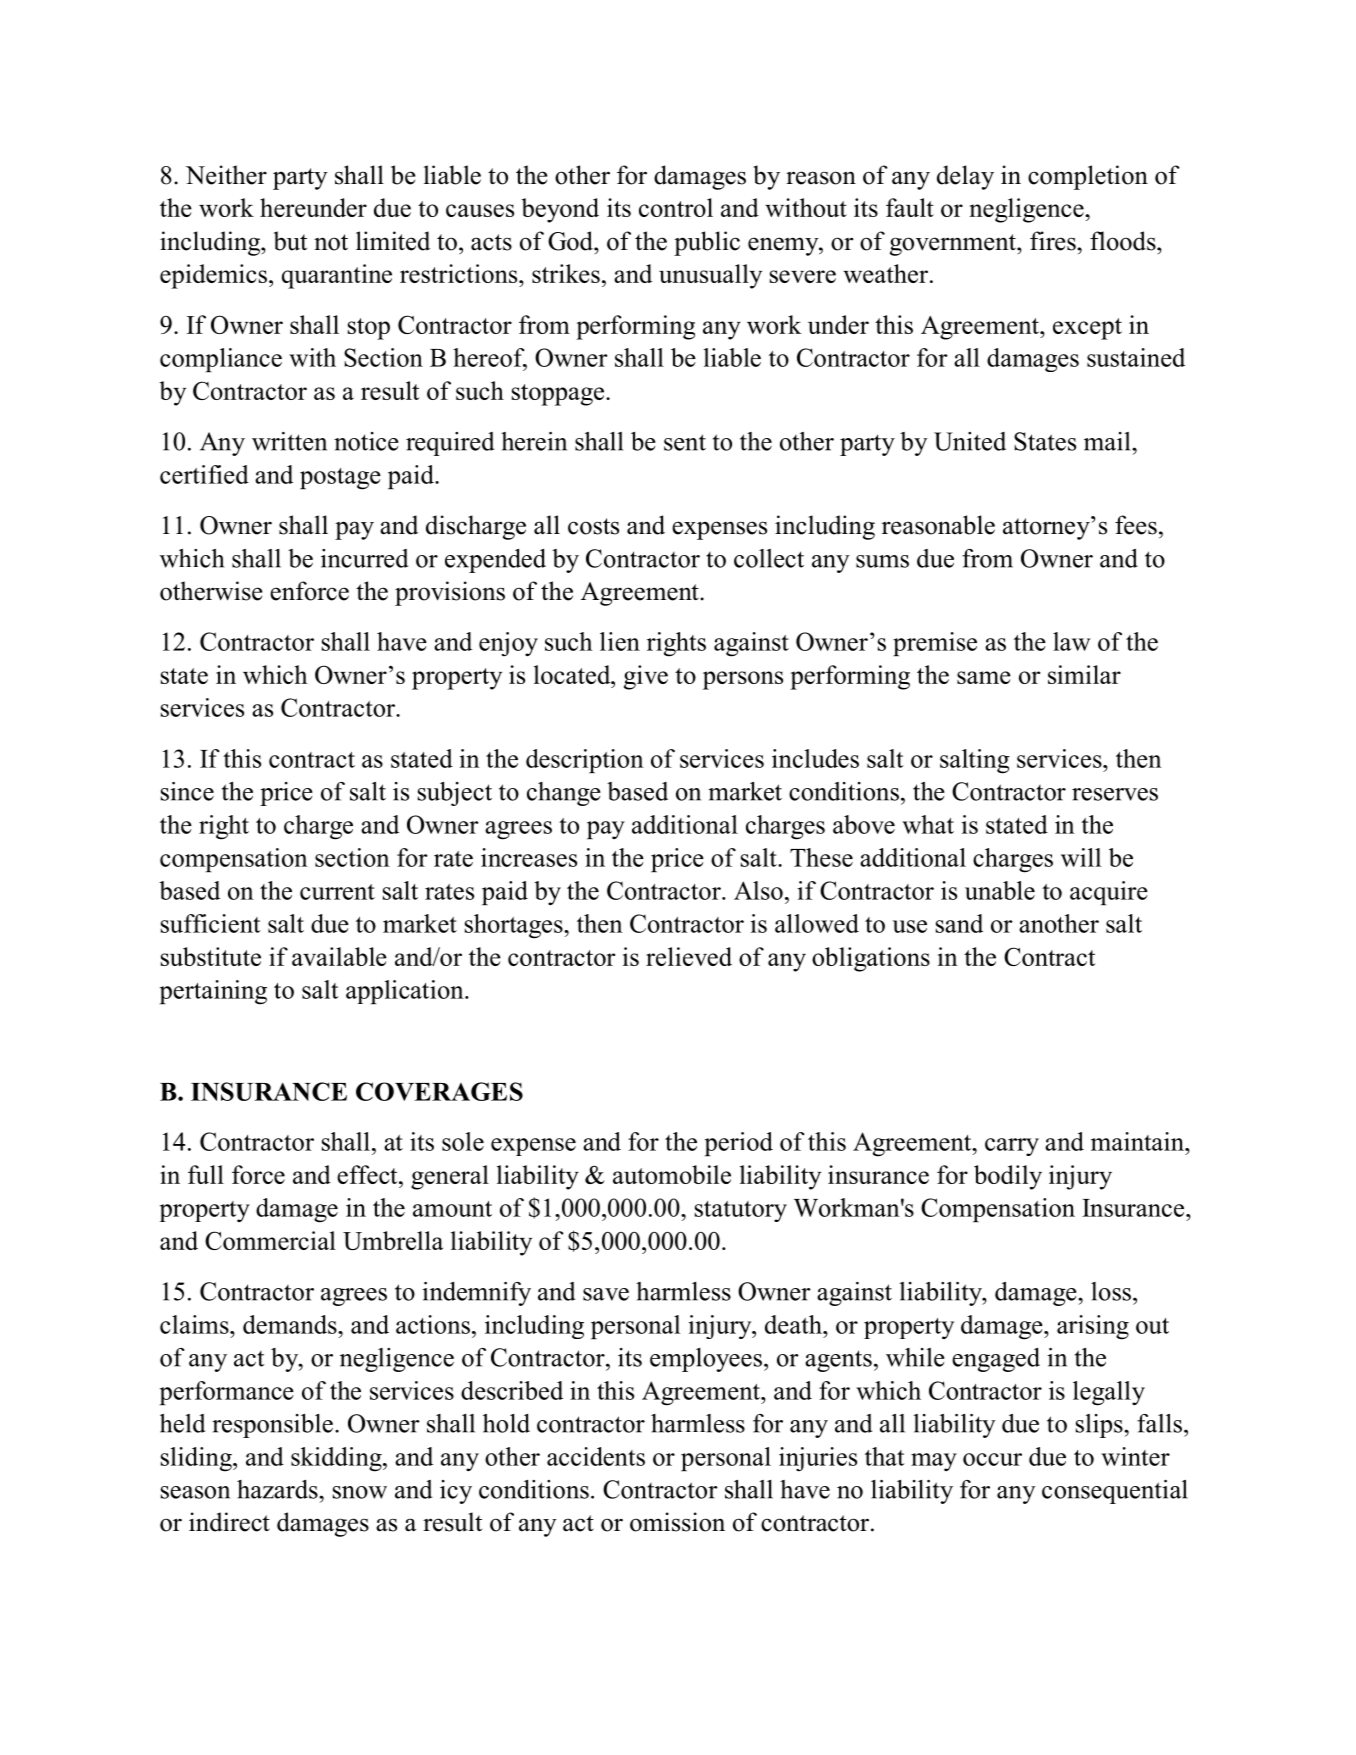 The image size is (1356, 1755). What do you see at coordinates (758, 890) in the document?
I see `Also` at bounding box center [758, 890].
